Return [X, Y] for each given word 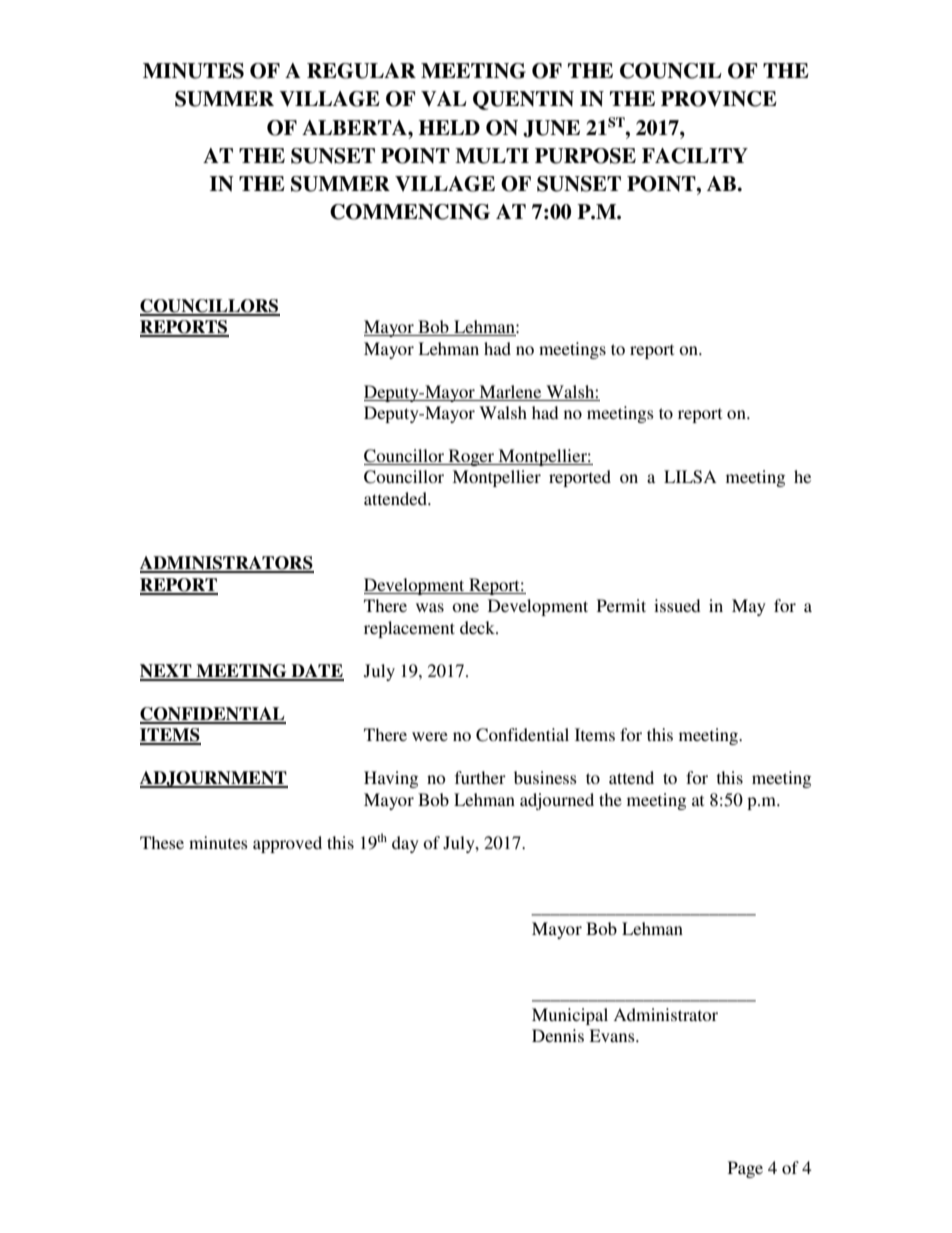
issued [677, 605]
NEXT [167, 672]
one [465, 607]
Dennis [558, 1035]
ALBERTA [355, 127]
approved [287, 844]
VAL [444, 98]
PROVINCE [719, 99]
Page [745, 1169]
